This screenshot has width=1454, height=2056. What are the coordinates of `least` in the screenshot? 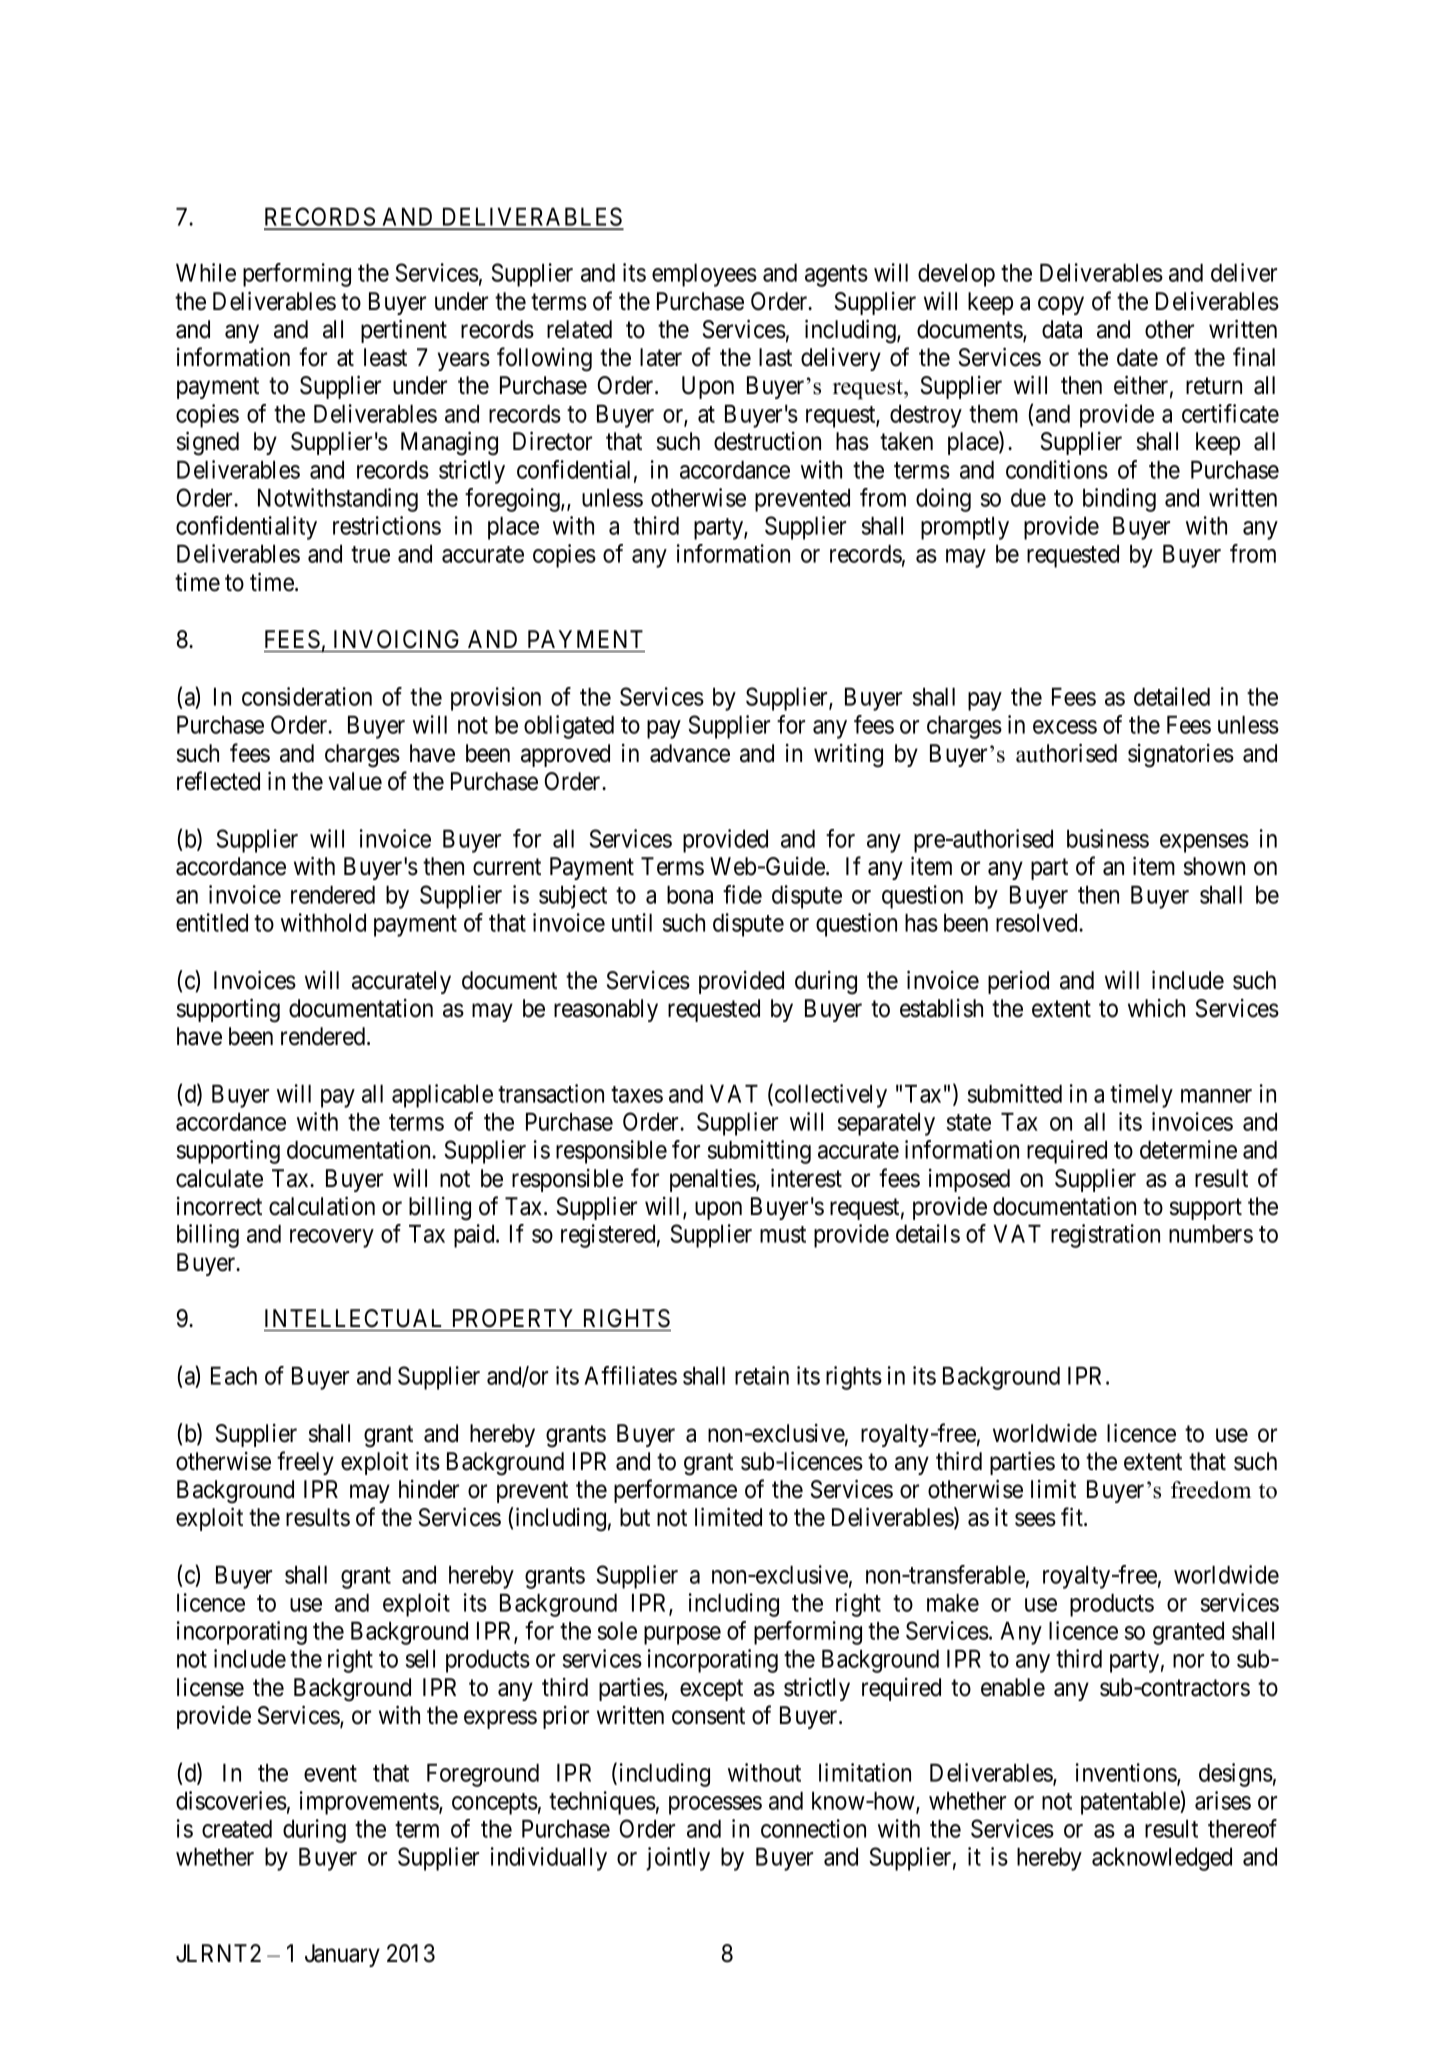 It's located at (385, 357).
